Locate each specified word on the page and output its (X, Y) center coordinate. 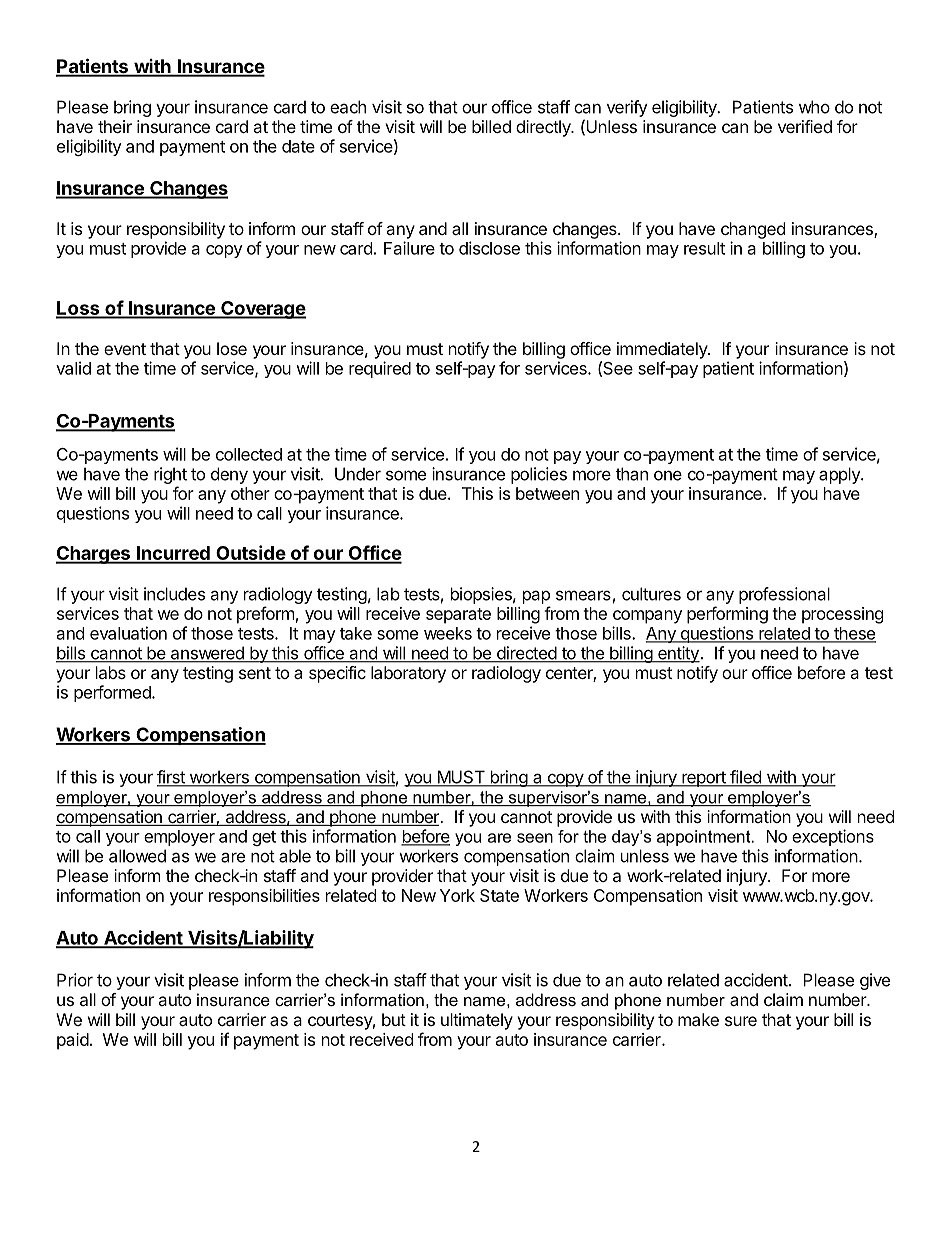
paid (73, 1041)
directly (544, 128)
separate (458, 616)
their (115, 126)
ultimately (477, 1021)
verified (805, 126)
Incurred (173, 554)
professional (784, 595)
